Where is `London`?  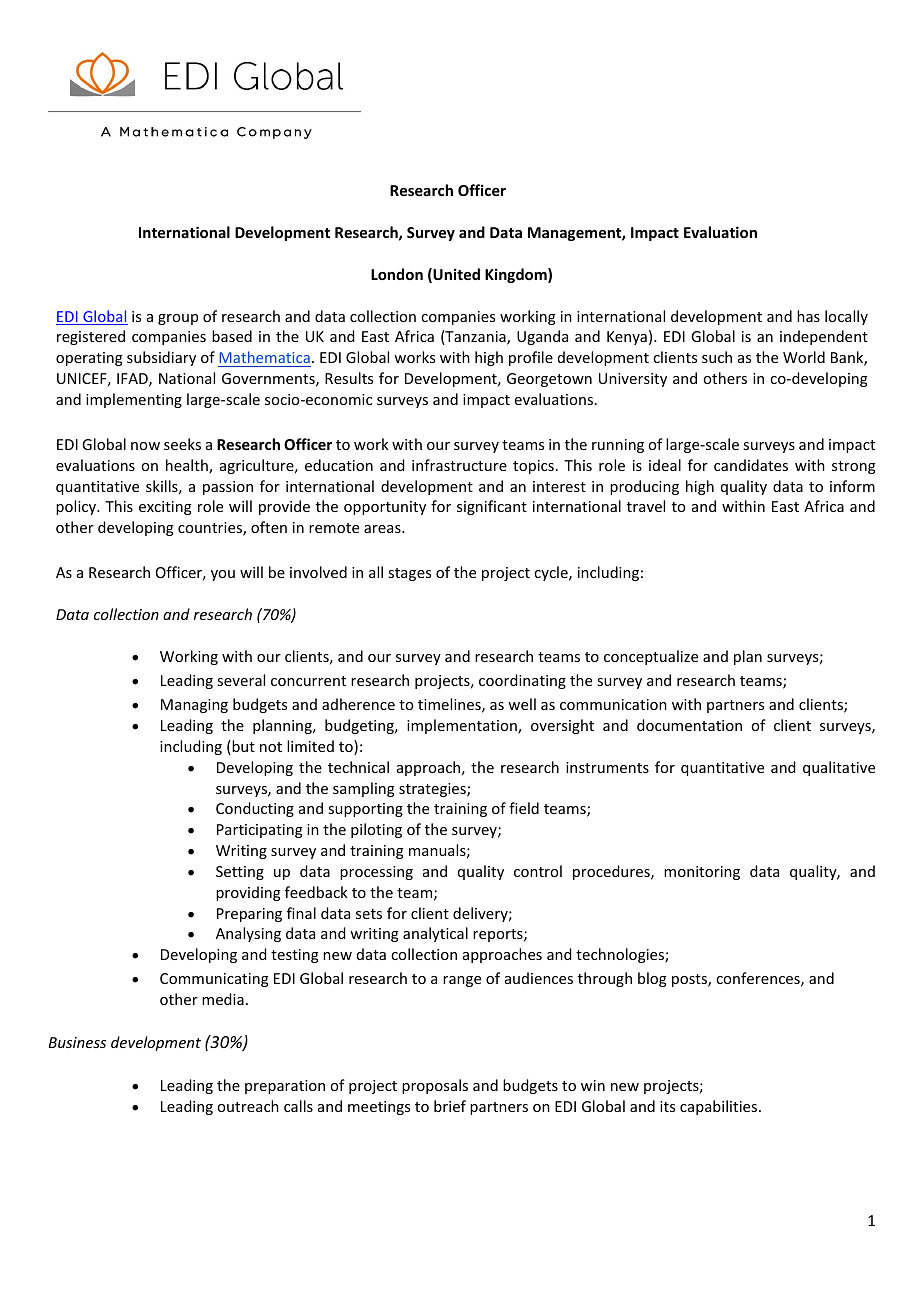
London is located at coordinates (397, 274).
